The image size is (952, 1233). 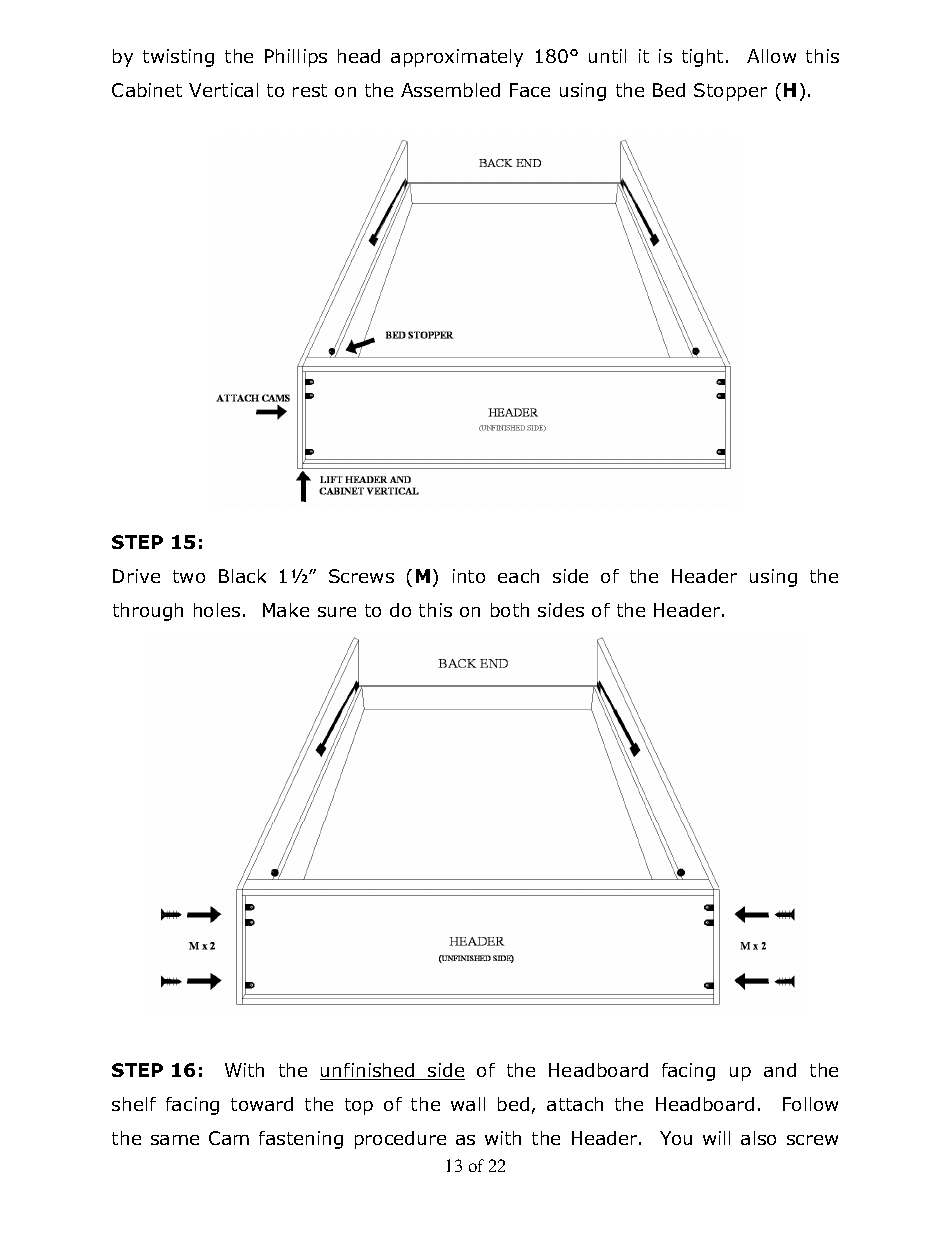 What do you see at coordinates (242, 576) in the document?
I see `Black` at bounding box center [242, 576].
